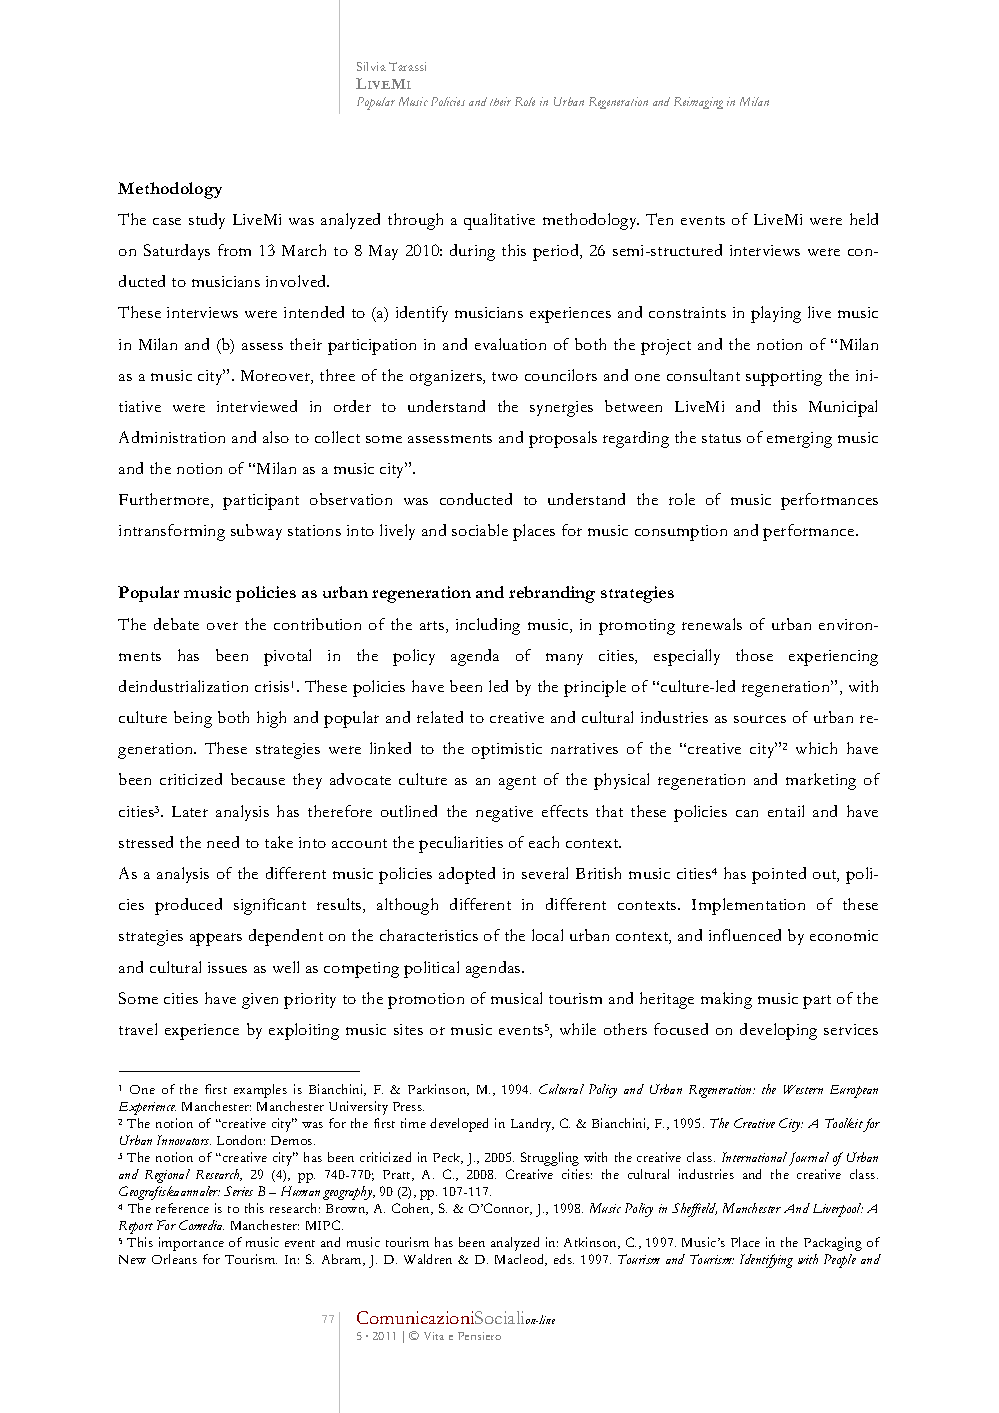  Describe the element at coordinates (505, 376) in the image. I see `two` at that location.
